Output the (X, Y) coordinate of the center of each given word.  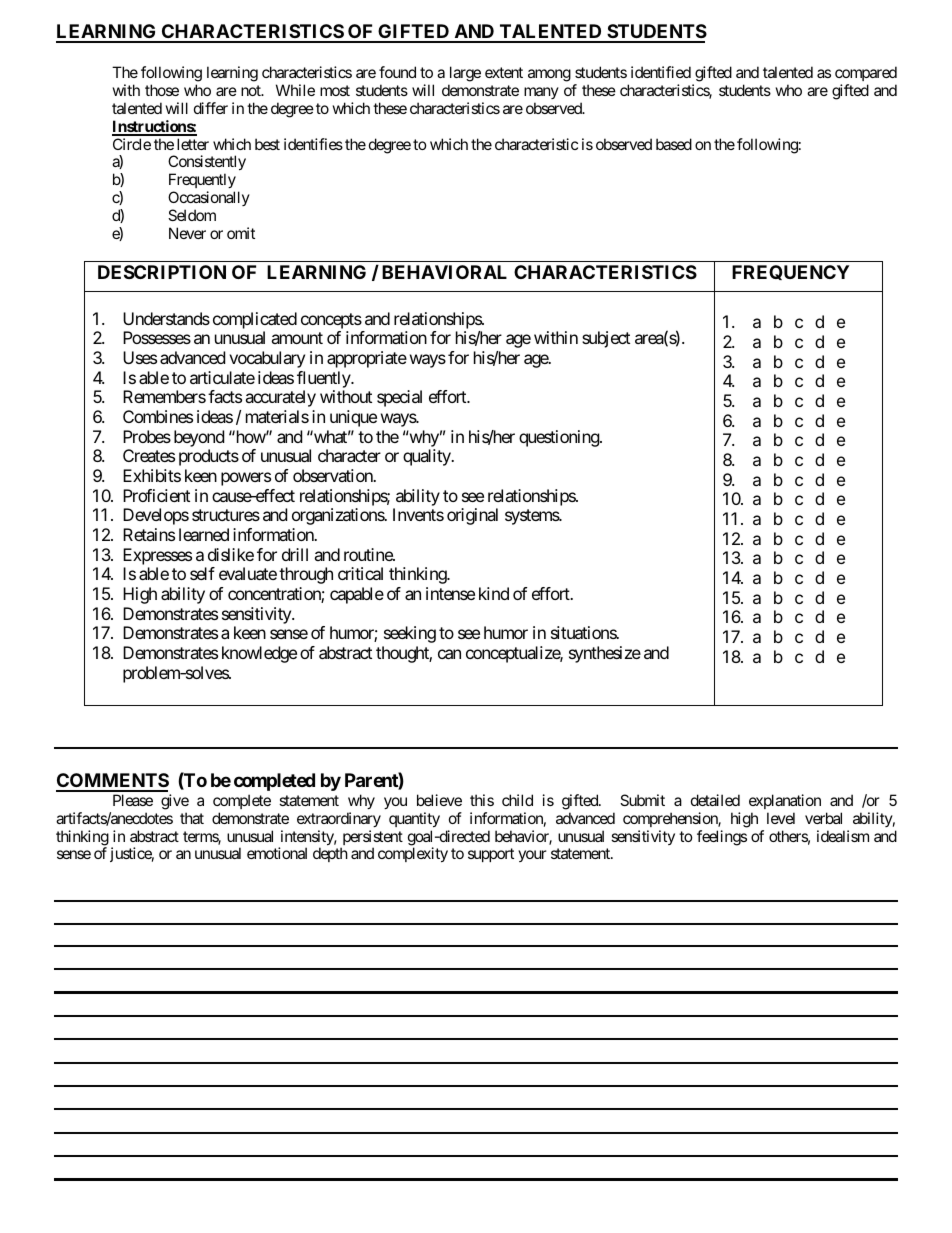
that (192, 818)
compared (866, 73)
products (209, 457)
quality (428, 457)
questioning (560, 438)
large (465, 74)
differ (211, 108)
